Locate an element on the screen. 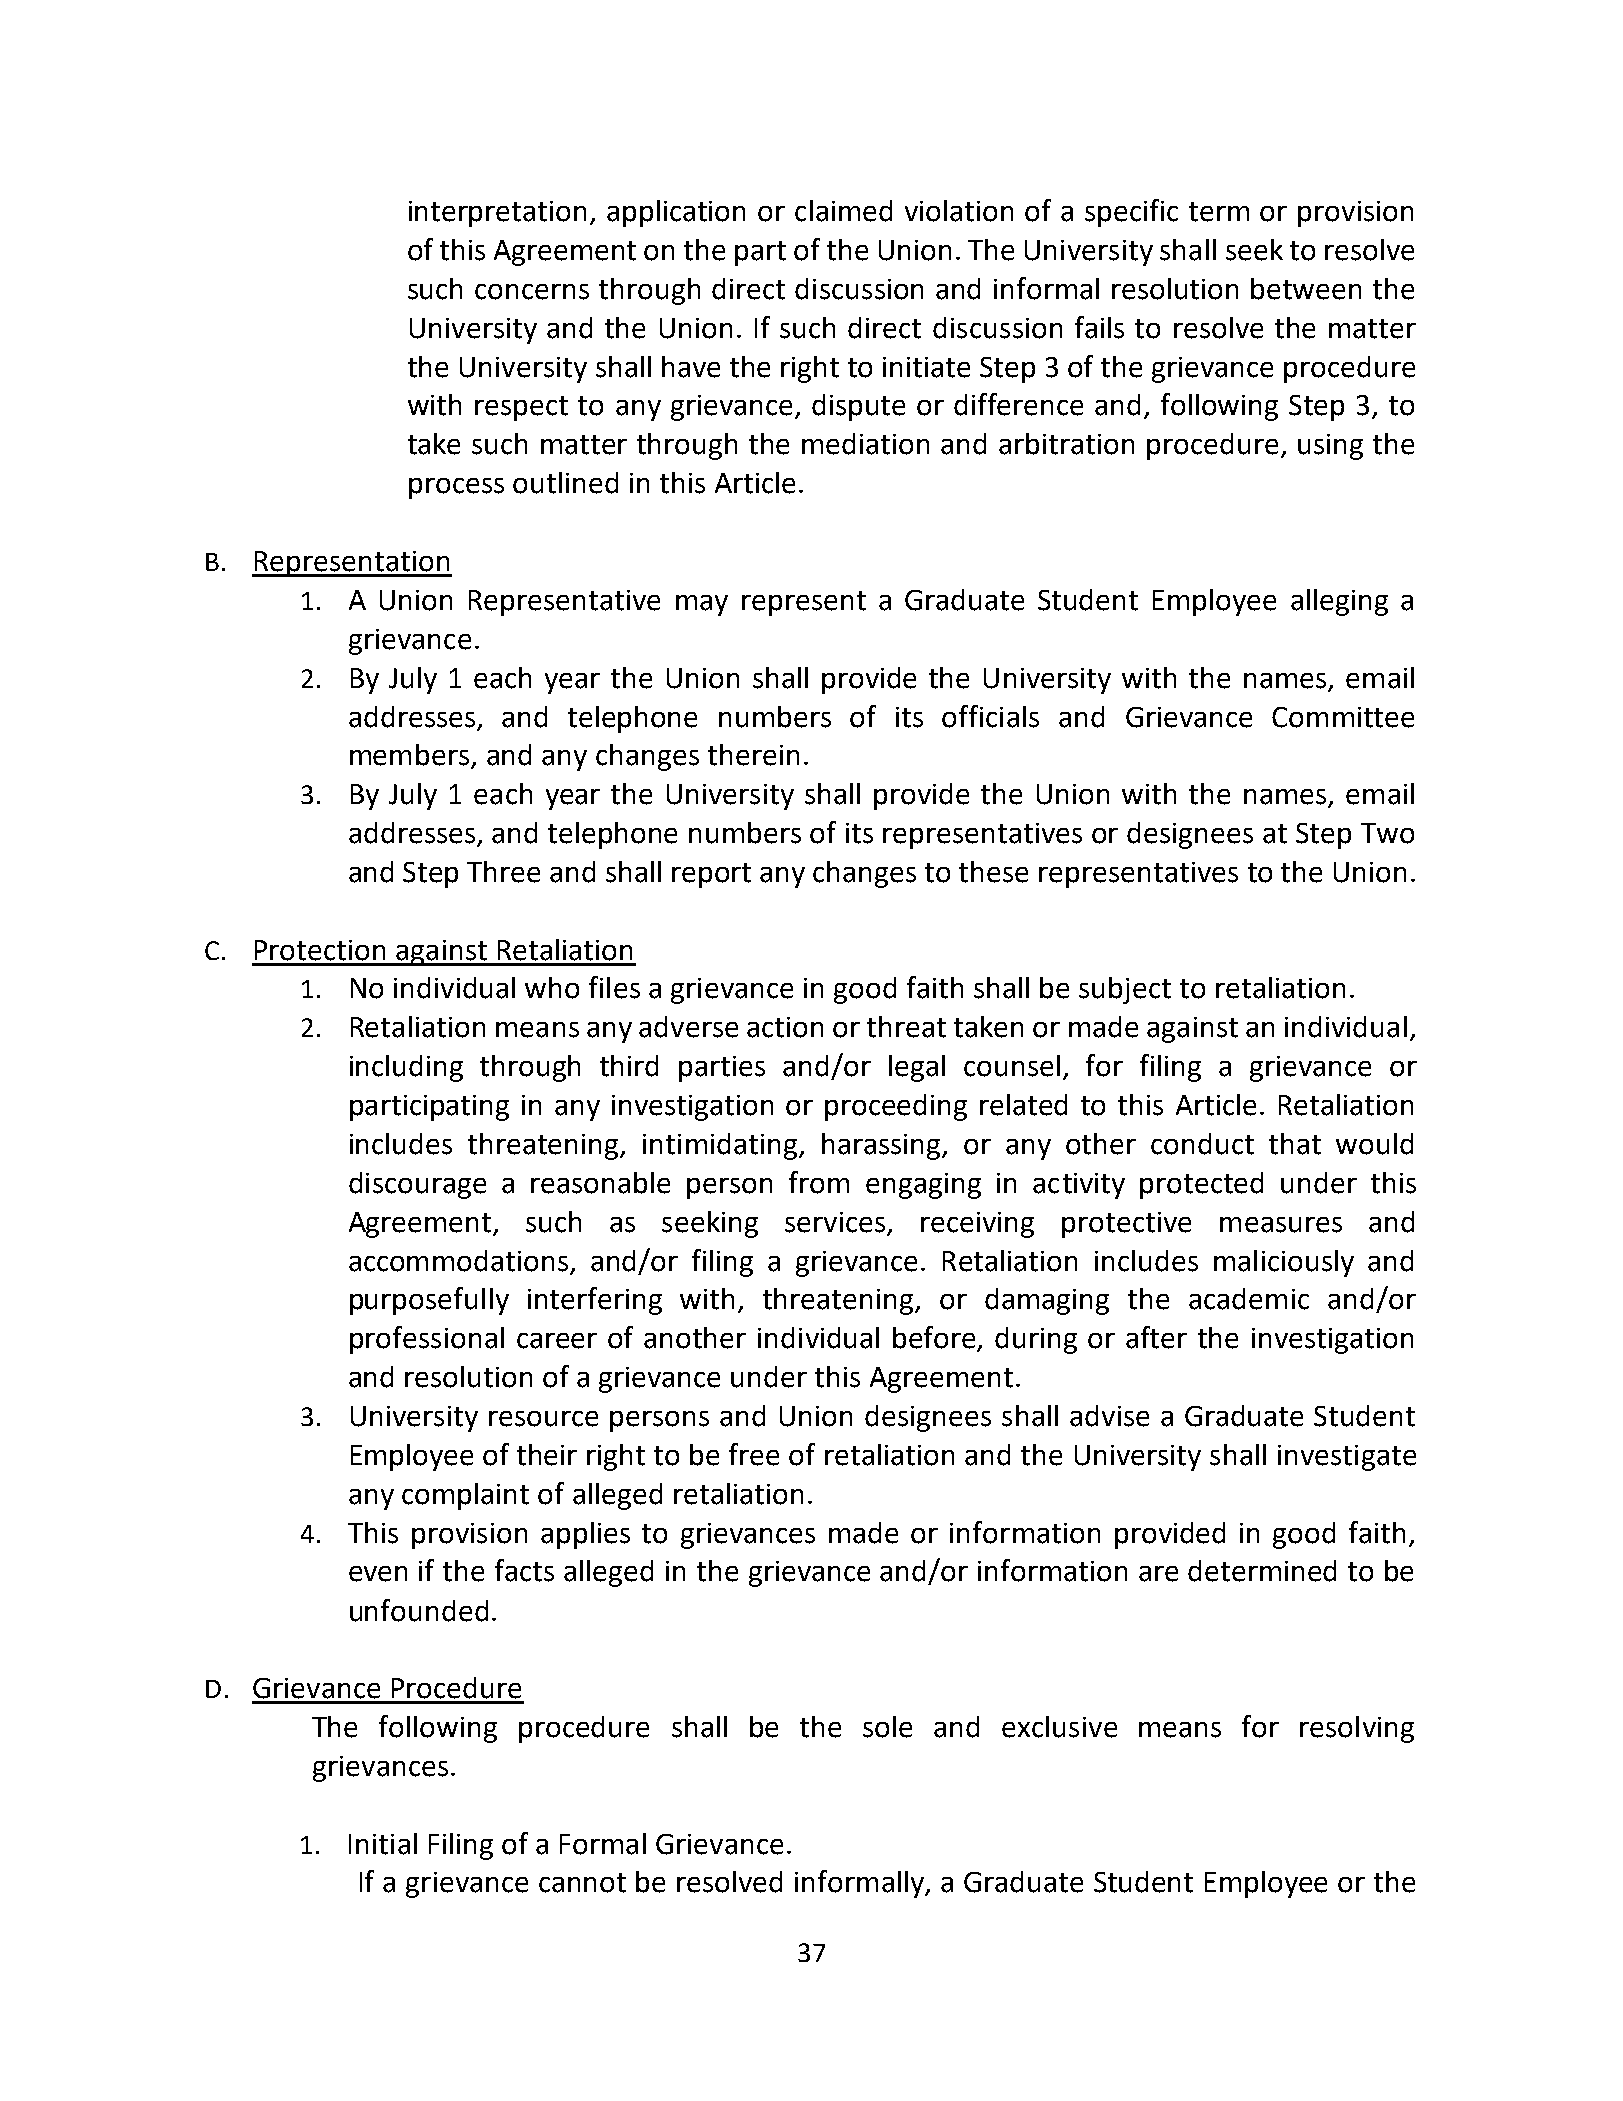 The height and width of the screenshot is (2101, 1623). purposefully is located at coordinates (429, 1301).
